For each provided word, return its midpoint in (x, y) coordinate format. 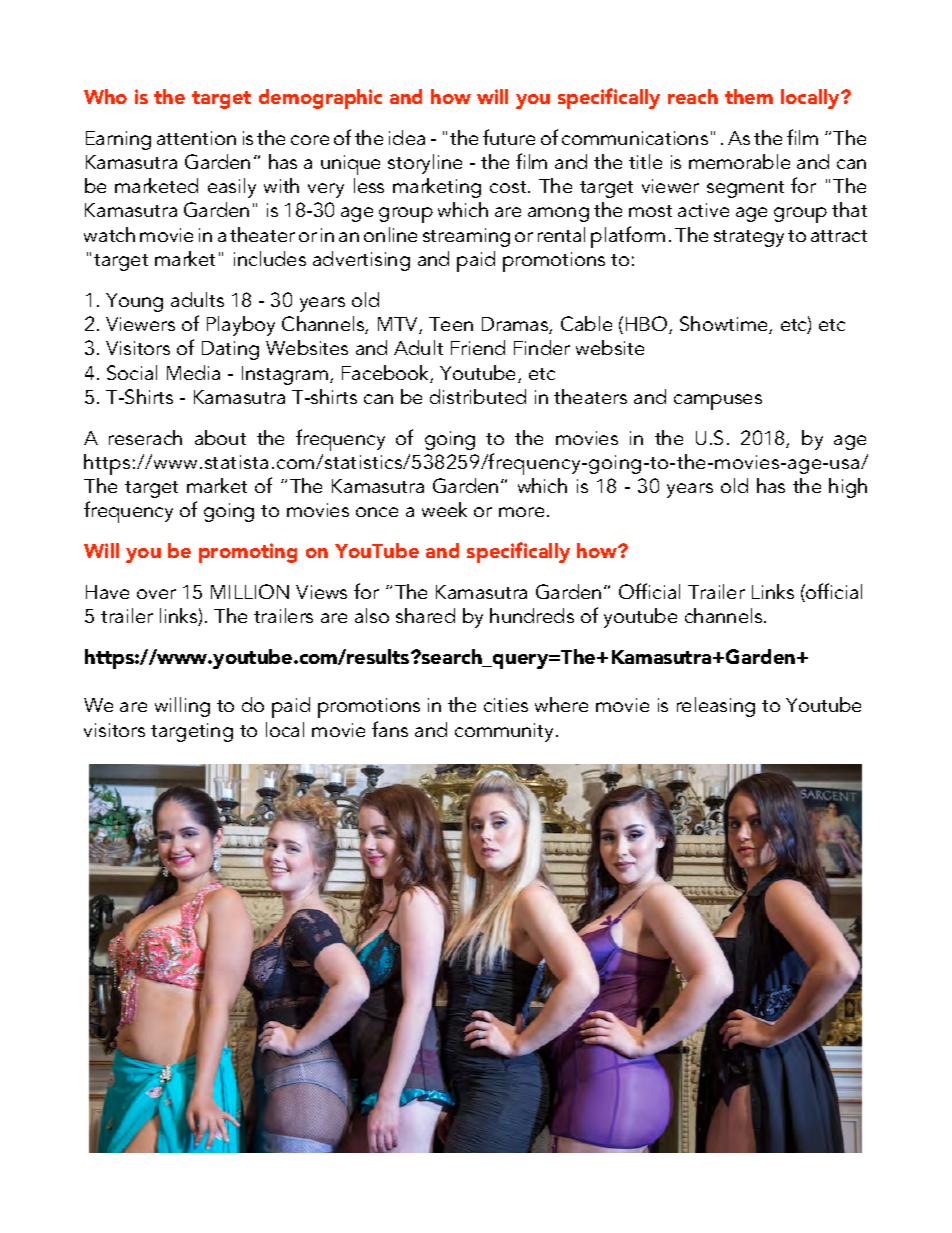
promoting (248, 553)
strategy (749, 238)
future (509, 137)
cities (506, 705)
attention (196, 138)
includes (270, 258)
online (390, 234)
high (848, 488)
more (521, 512)
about (220, 437)
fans (390, 729)
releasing (716, 707)
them (749, 96)
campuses (718, 402)
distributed (478, 396)
